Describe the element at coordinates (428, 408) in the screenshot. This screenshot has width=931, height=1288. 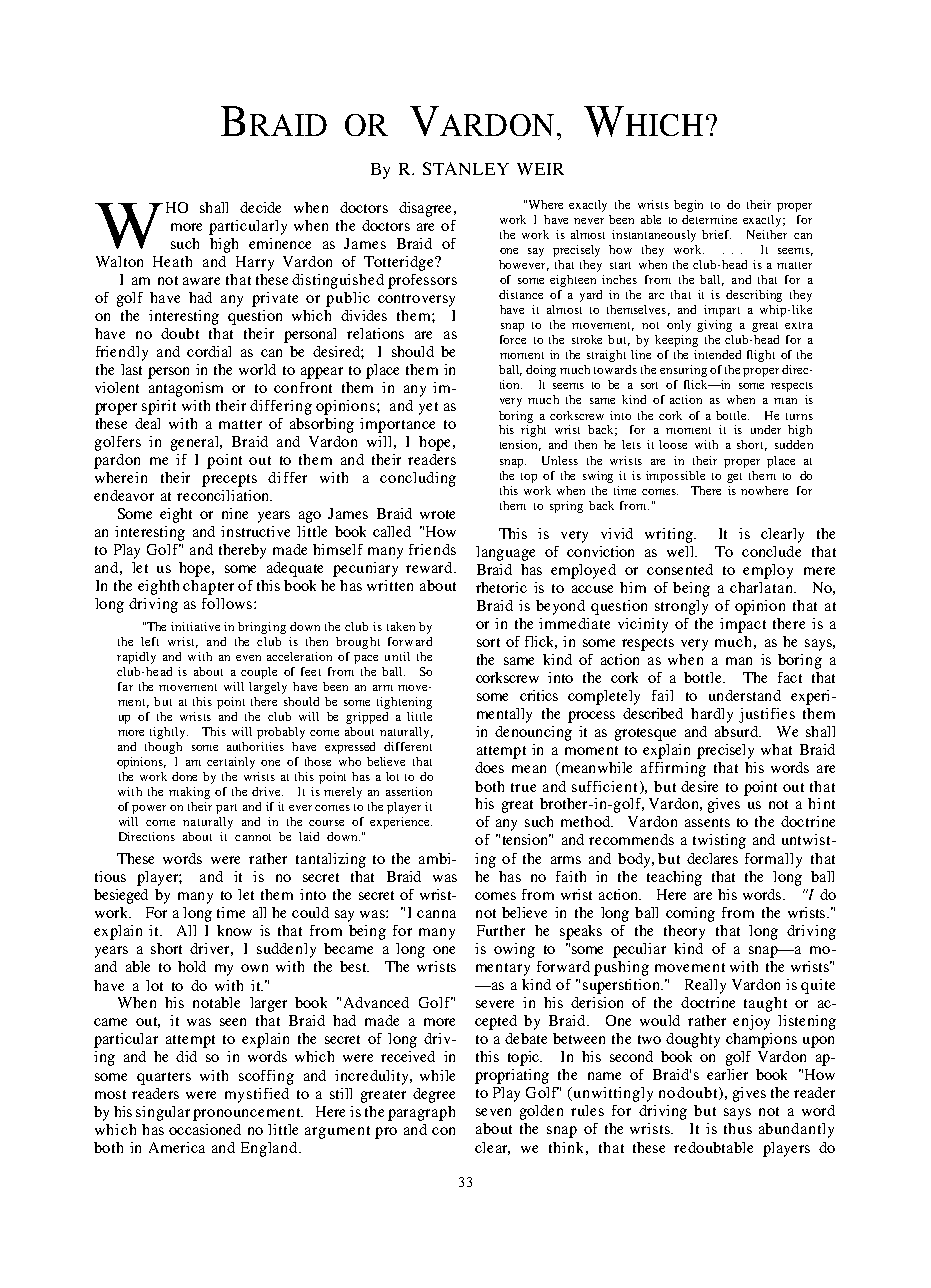
I see `yet` at that location.
